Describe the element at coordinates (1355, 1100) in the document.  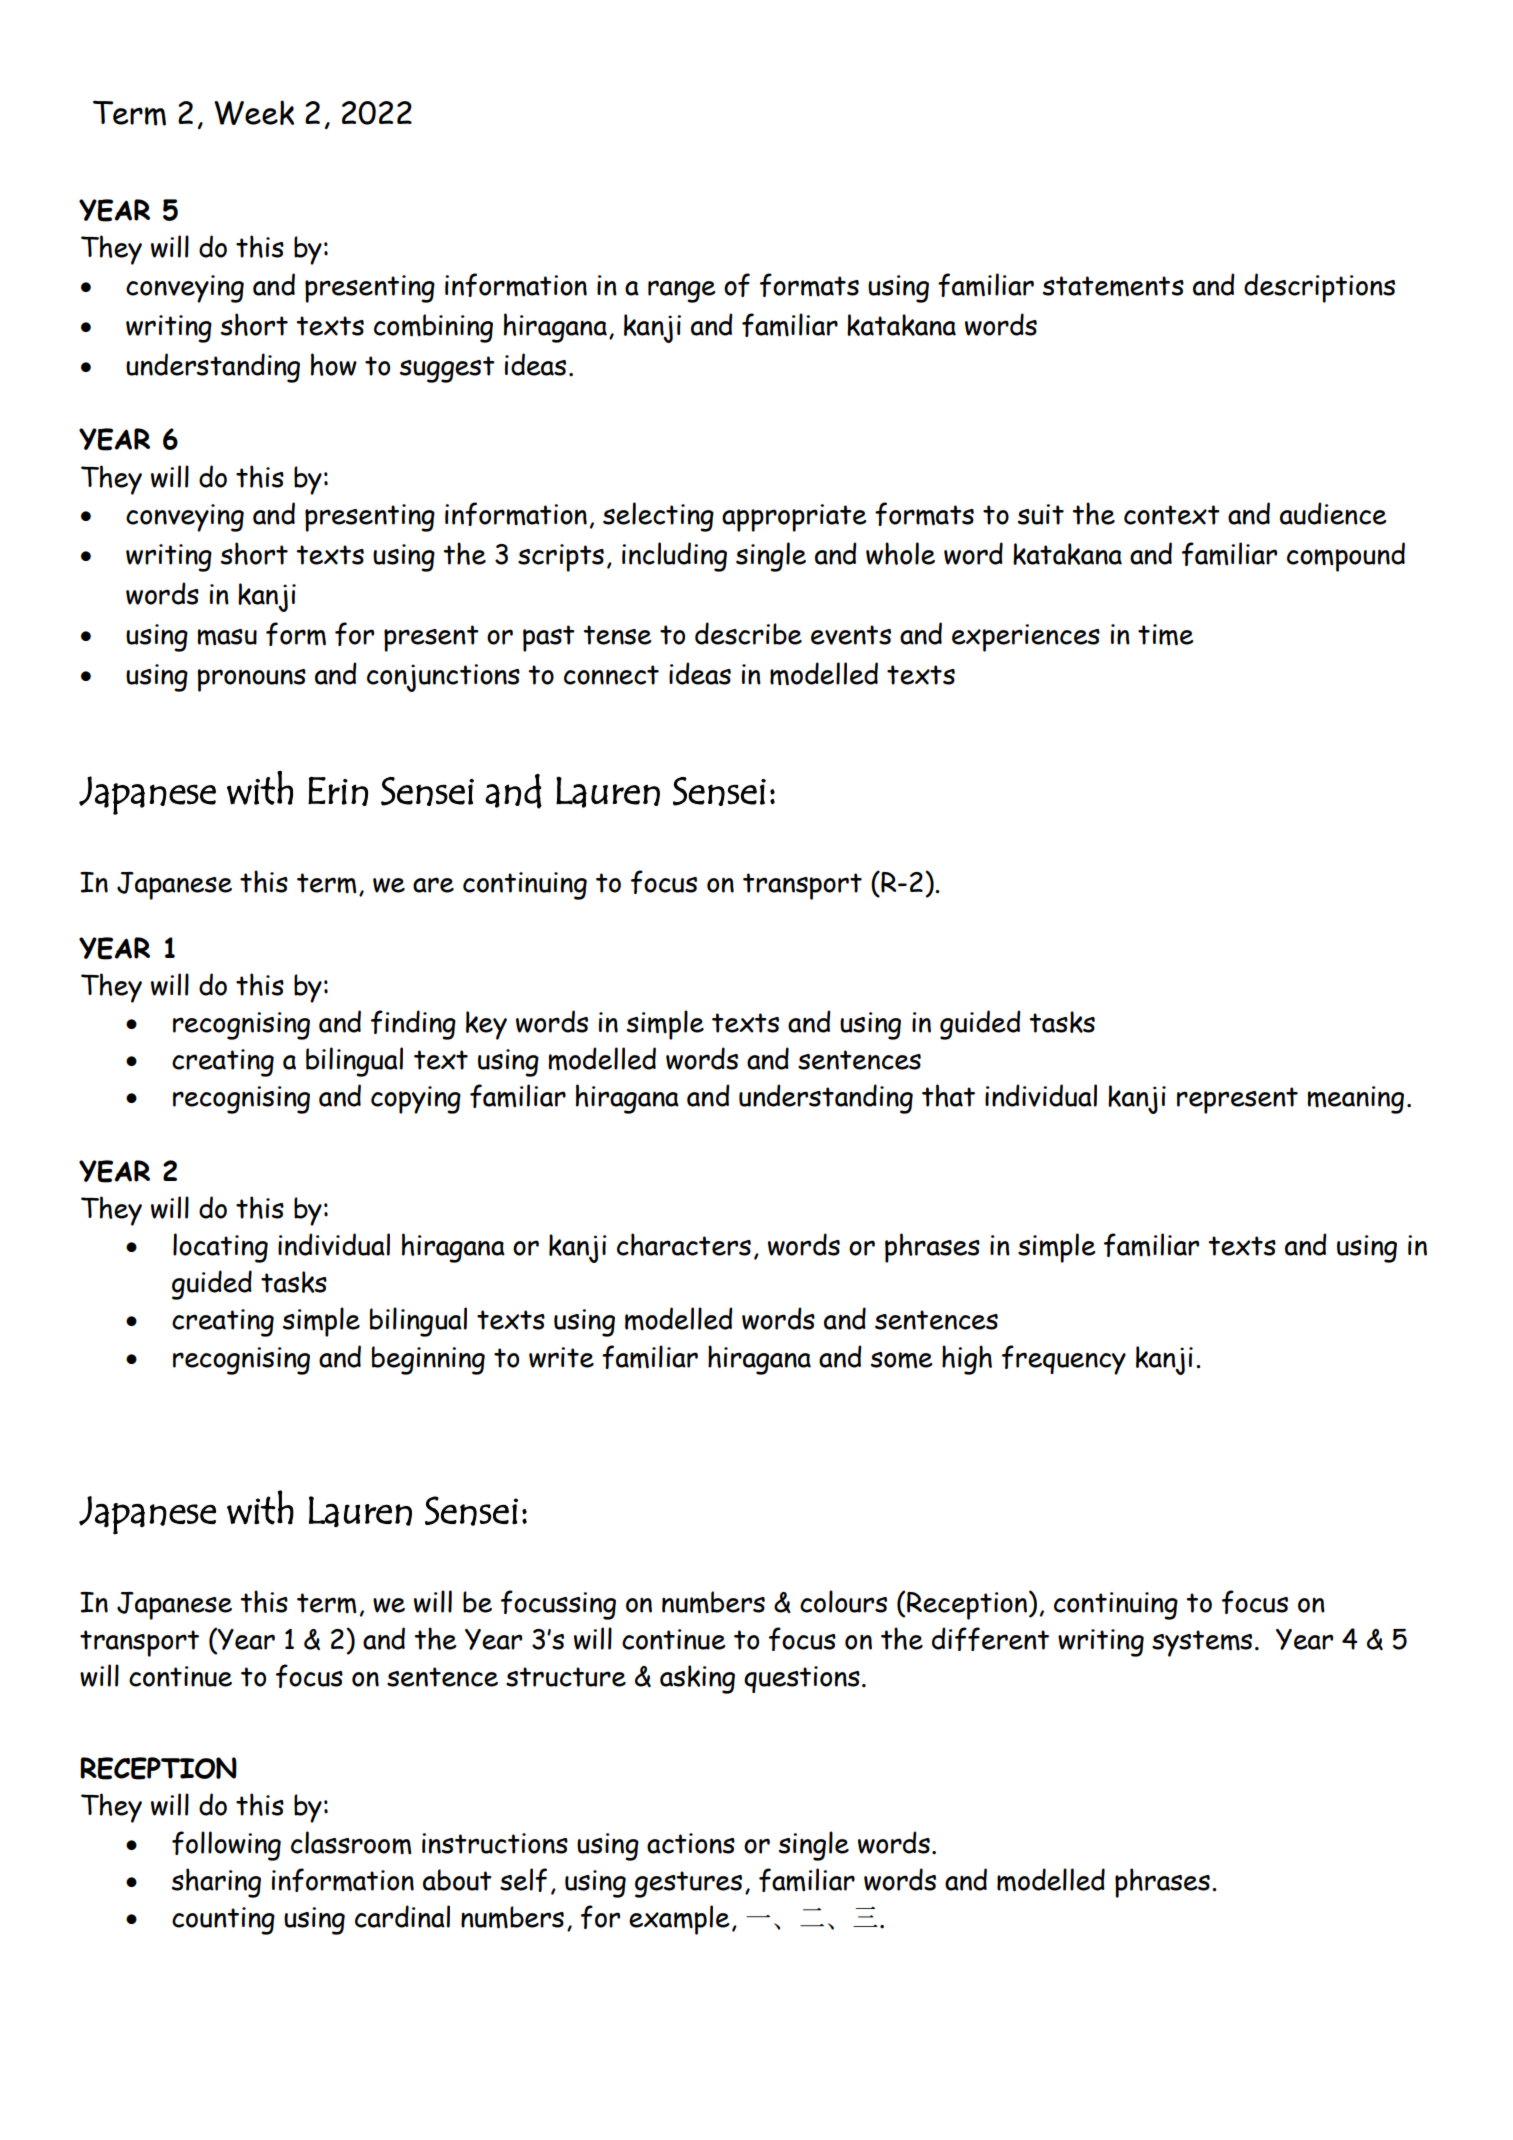
I see `meaning` at that location.
